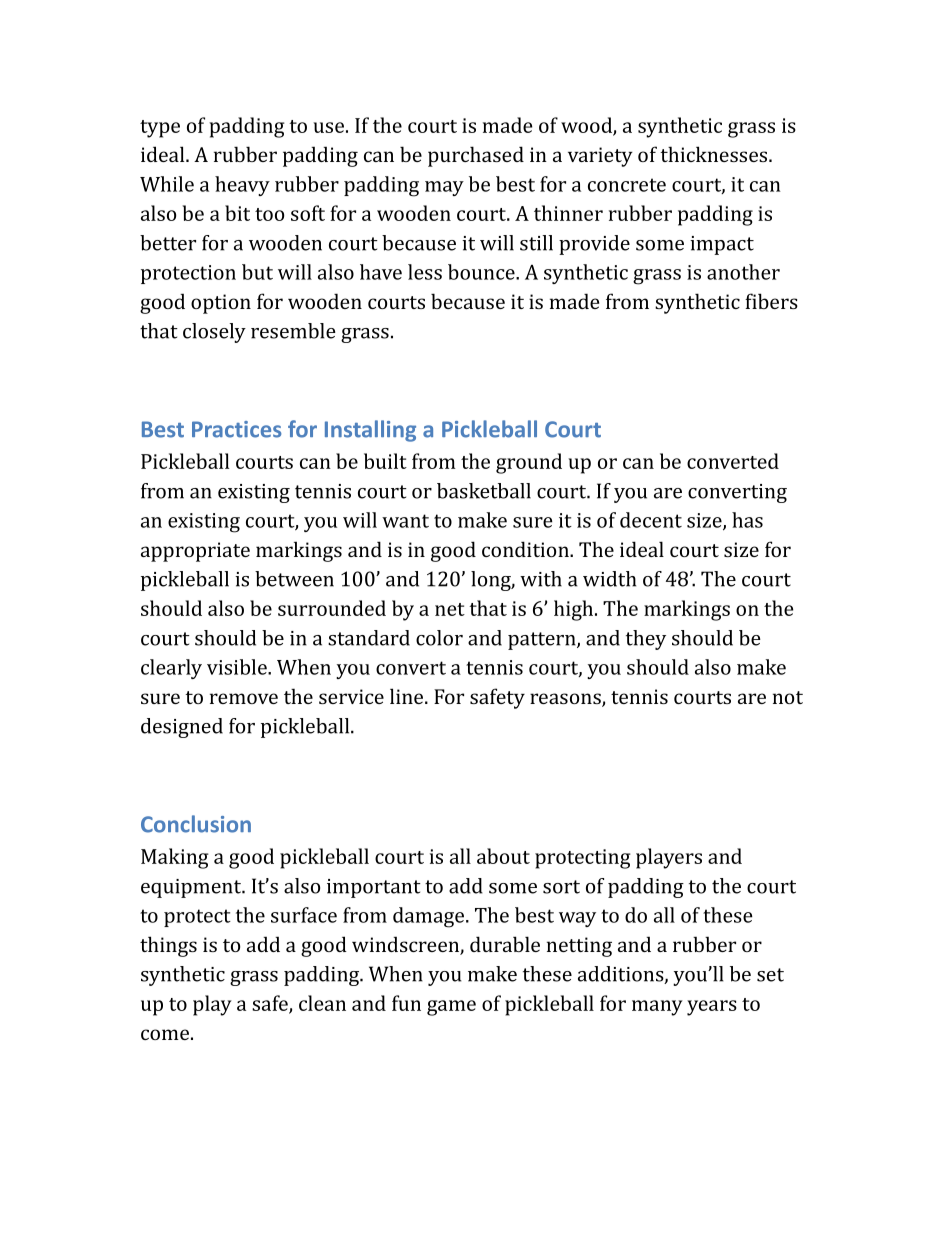 Image resolution: width=952 pixels, height=1233 pixels. Describe the element at coordinates (476, 156) in the image. I see `purchased` at that location.
